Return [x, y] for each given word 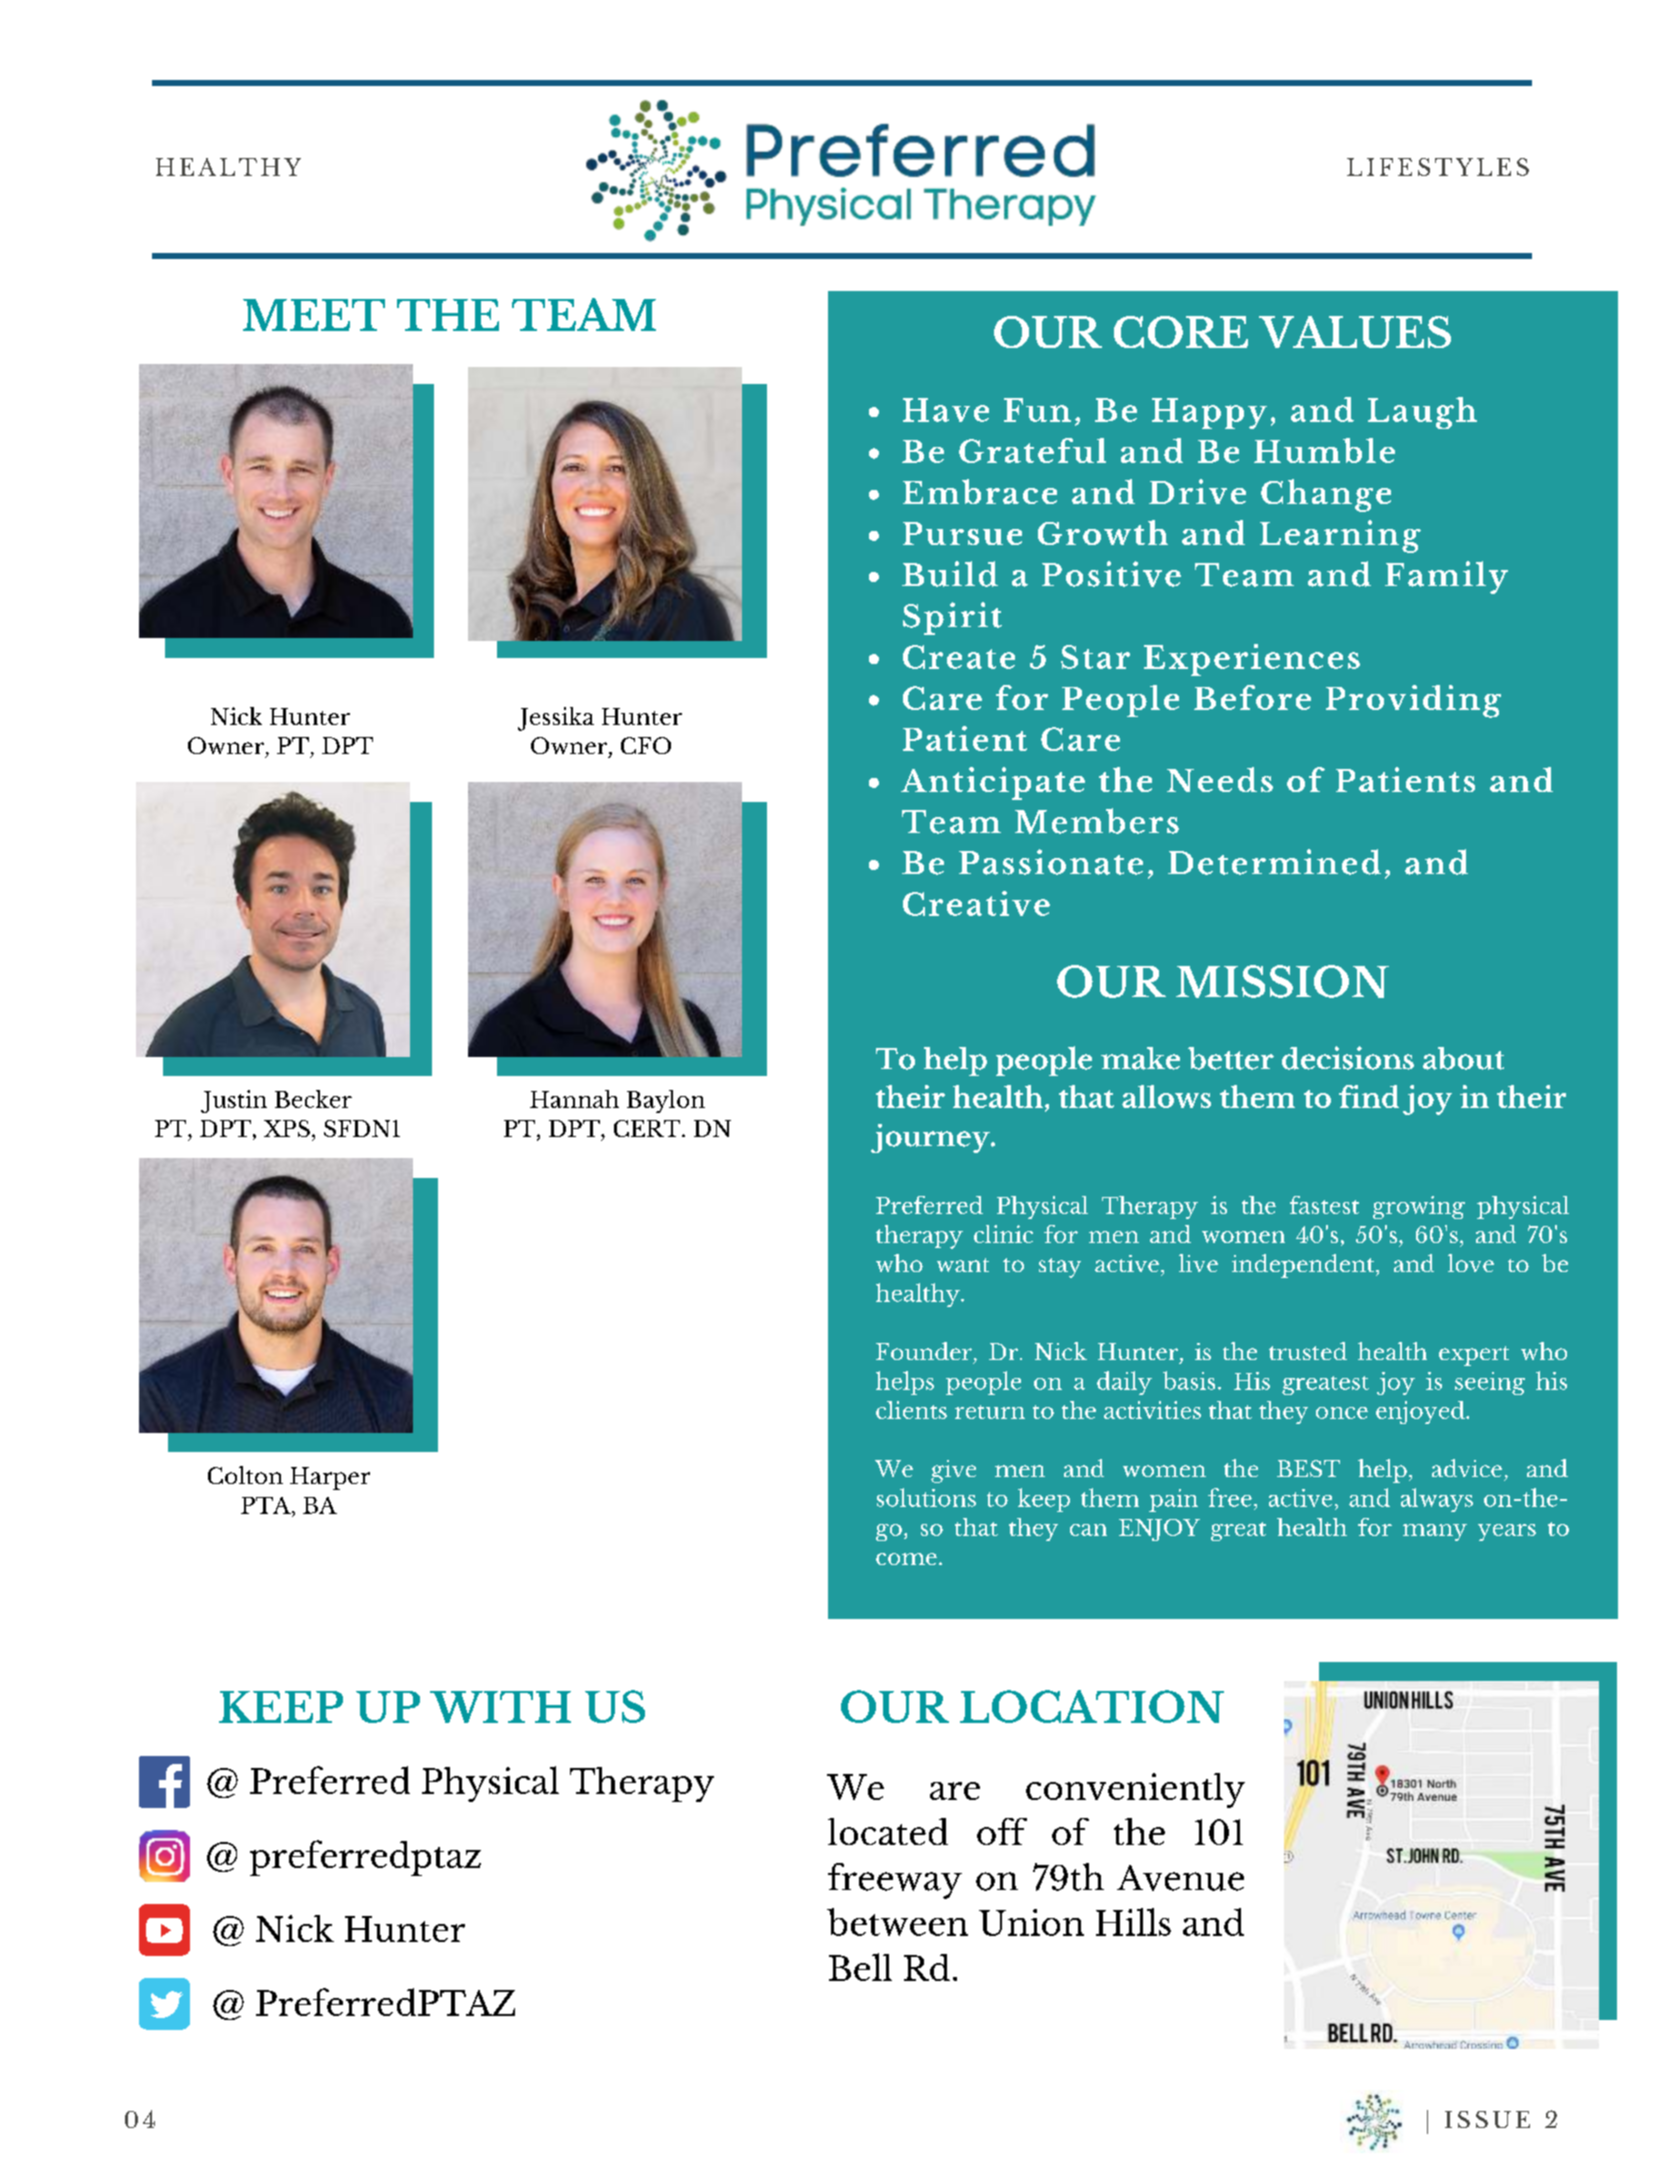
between [897, 1922]
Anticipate [993, 783]
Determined [1274, 862]
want [963, 1265]
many [1435, 1532]
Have [946, 410]
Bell [860, 1967]
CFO [646, 745]
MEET [314, 315]
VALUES [1355, 332]
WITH [500, 1707]
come [906, 1559]
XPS [287, 1128]
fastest [1324, 1205]
